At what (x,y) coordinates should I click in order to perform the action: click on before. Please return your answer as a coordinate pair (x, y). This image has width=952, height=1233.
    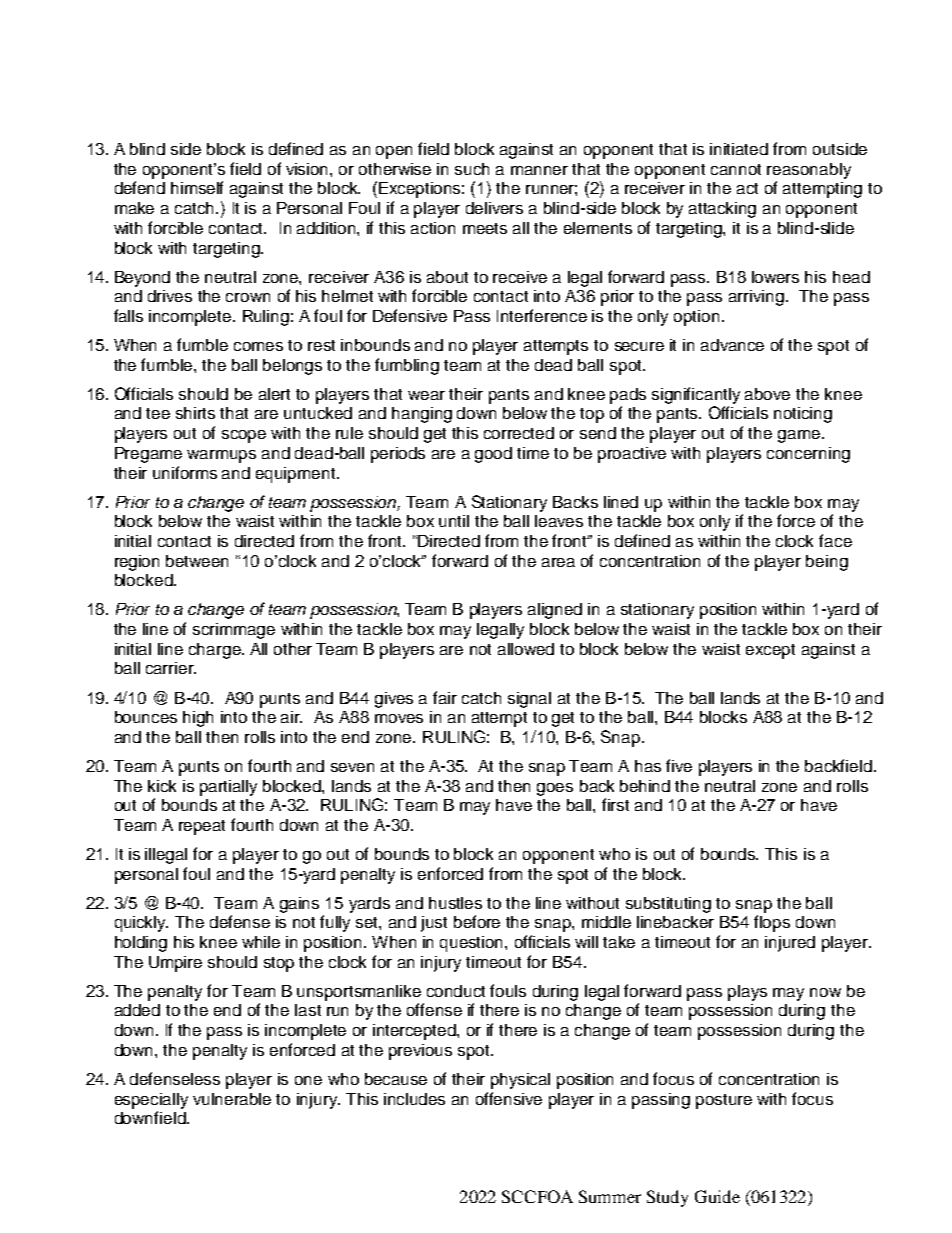
    Looking at the image, I should click on (477, 921).
